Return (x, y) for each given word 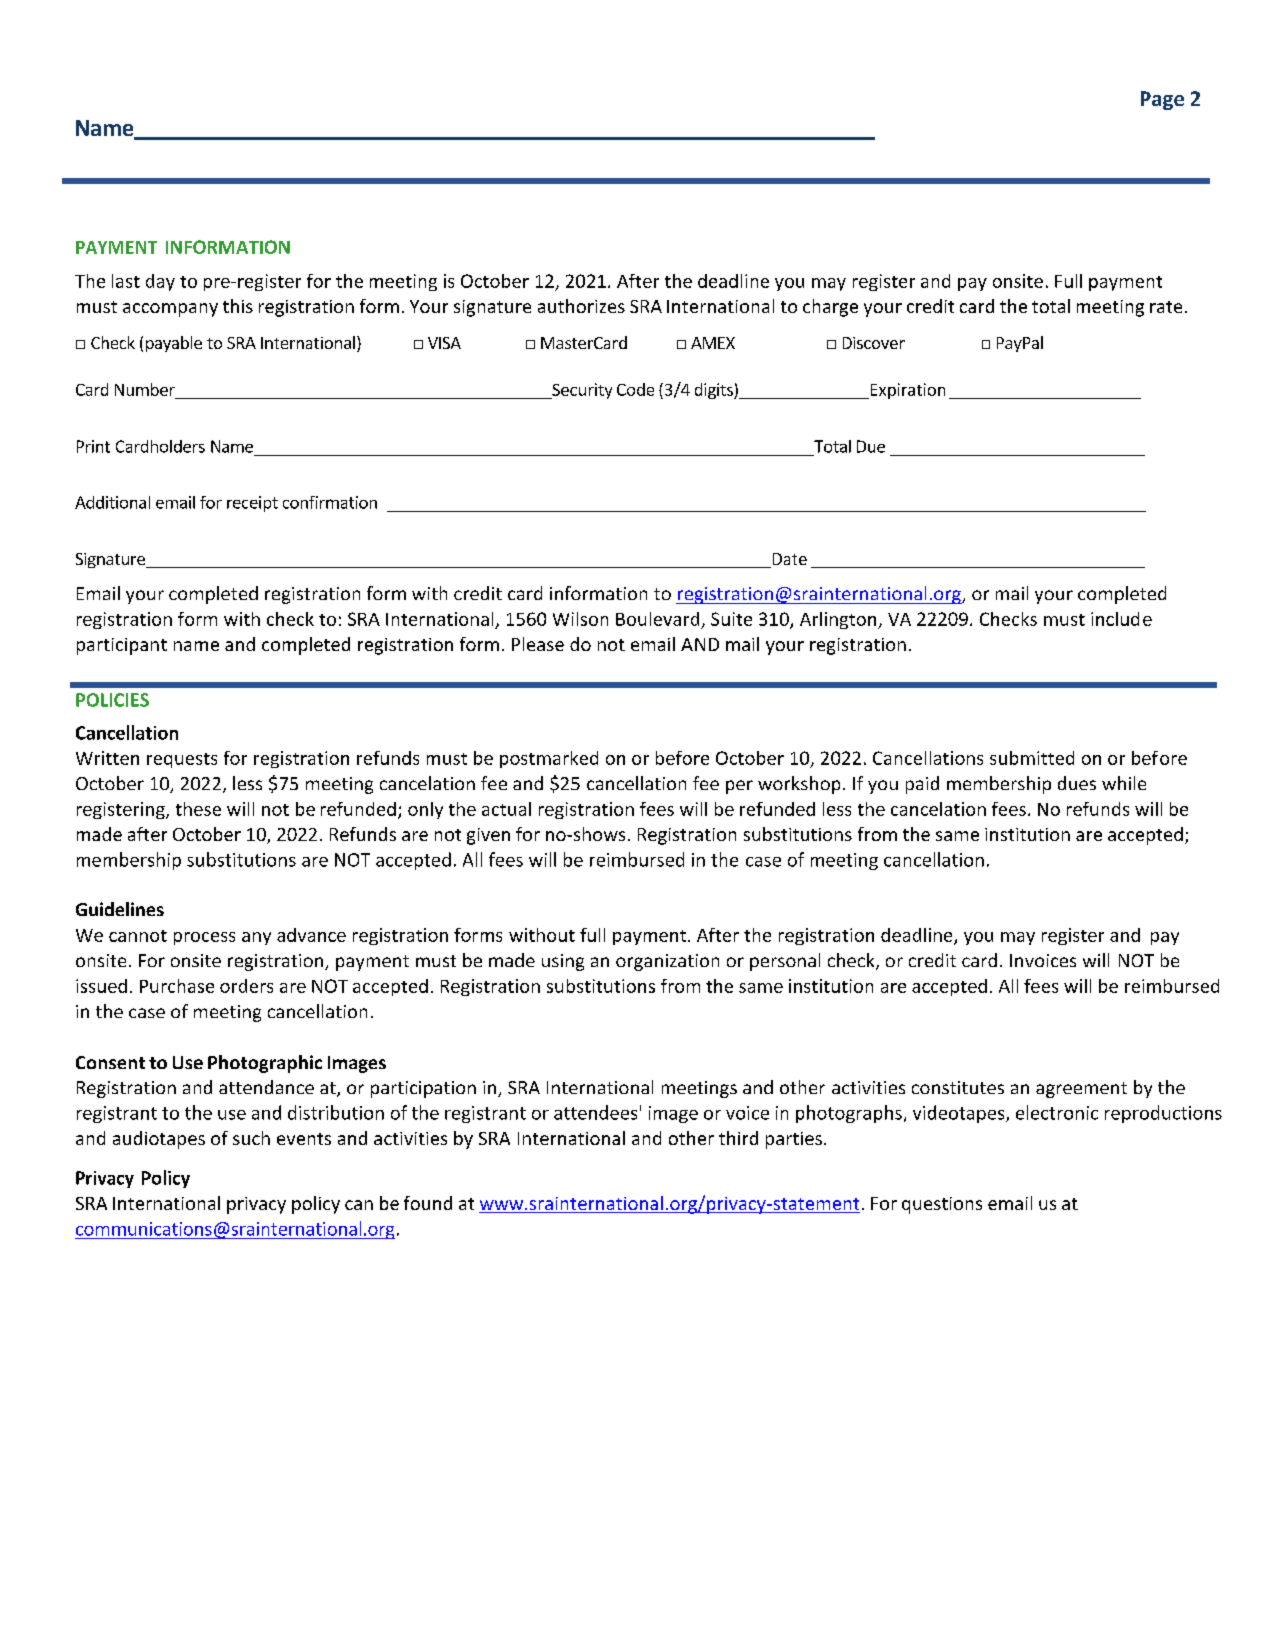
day (160, 282)
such (251, 1138)
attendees (595, 1112)
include (1121, 619)
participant (122, 646)
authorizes (581, 306)
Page (1162, 100)
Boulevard (657, 619)
